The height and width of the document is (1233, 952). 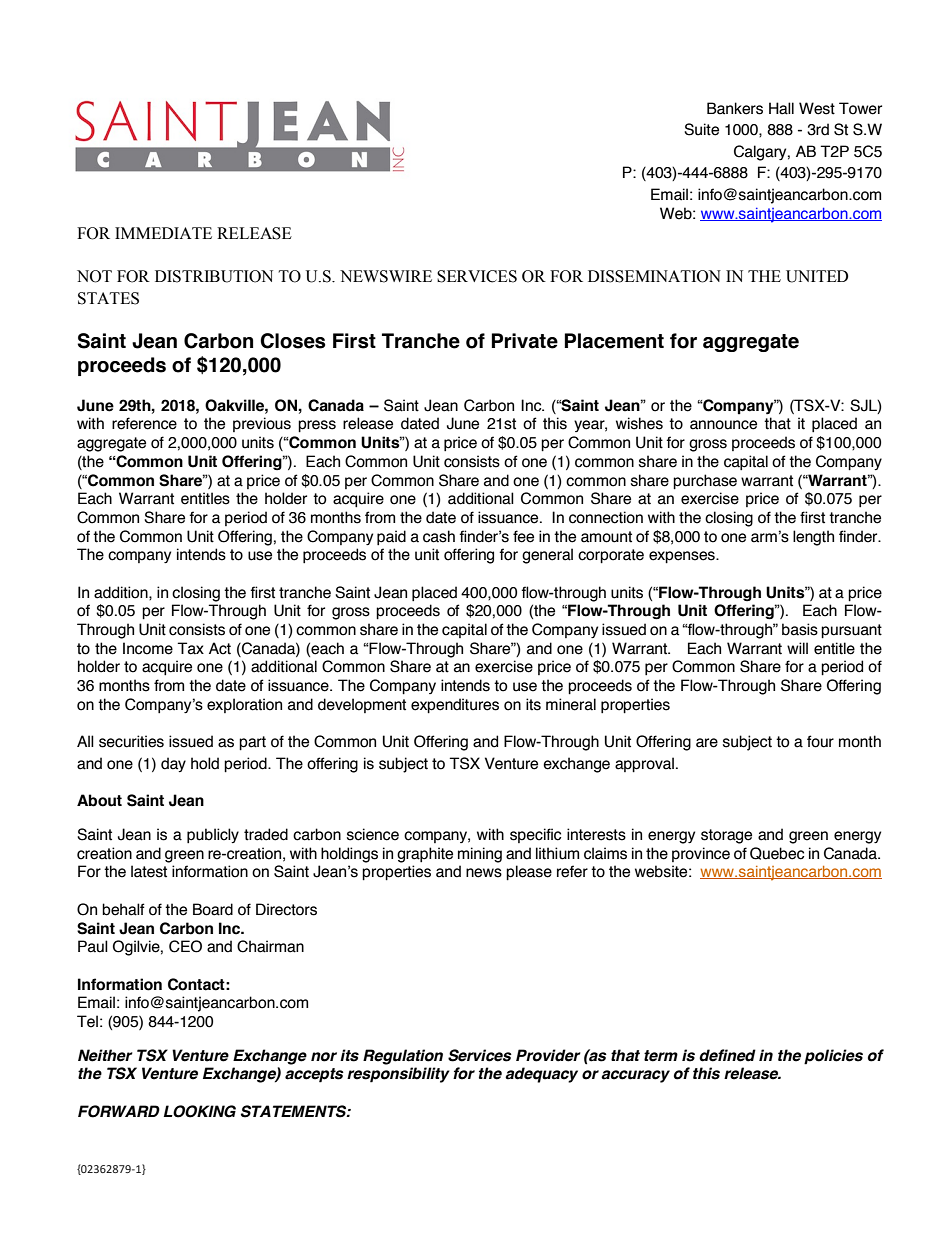 I want to click on announce, so click(x=723, y=425).
